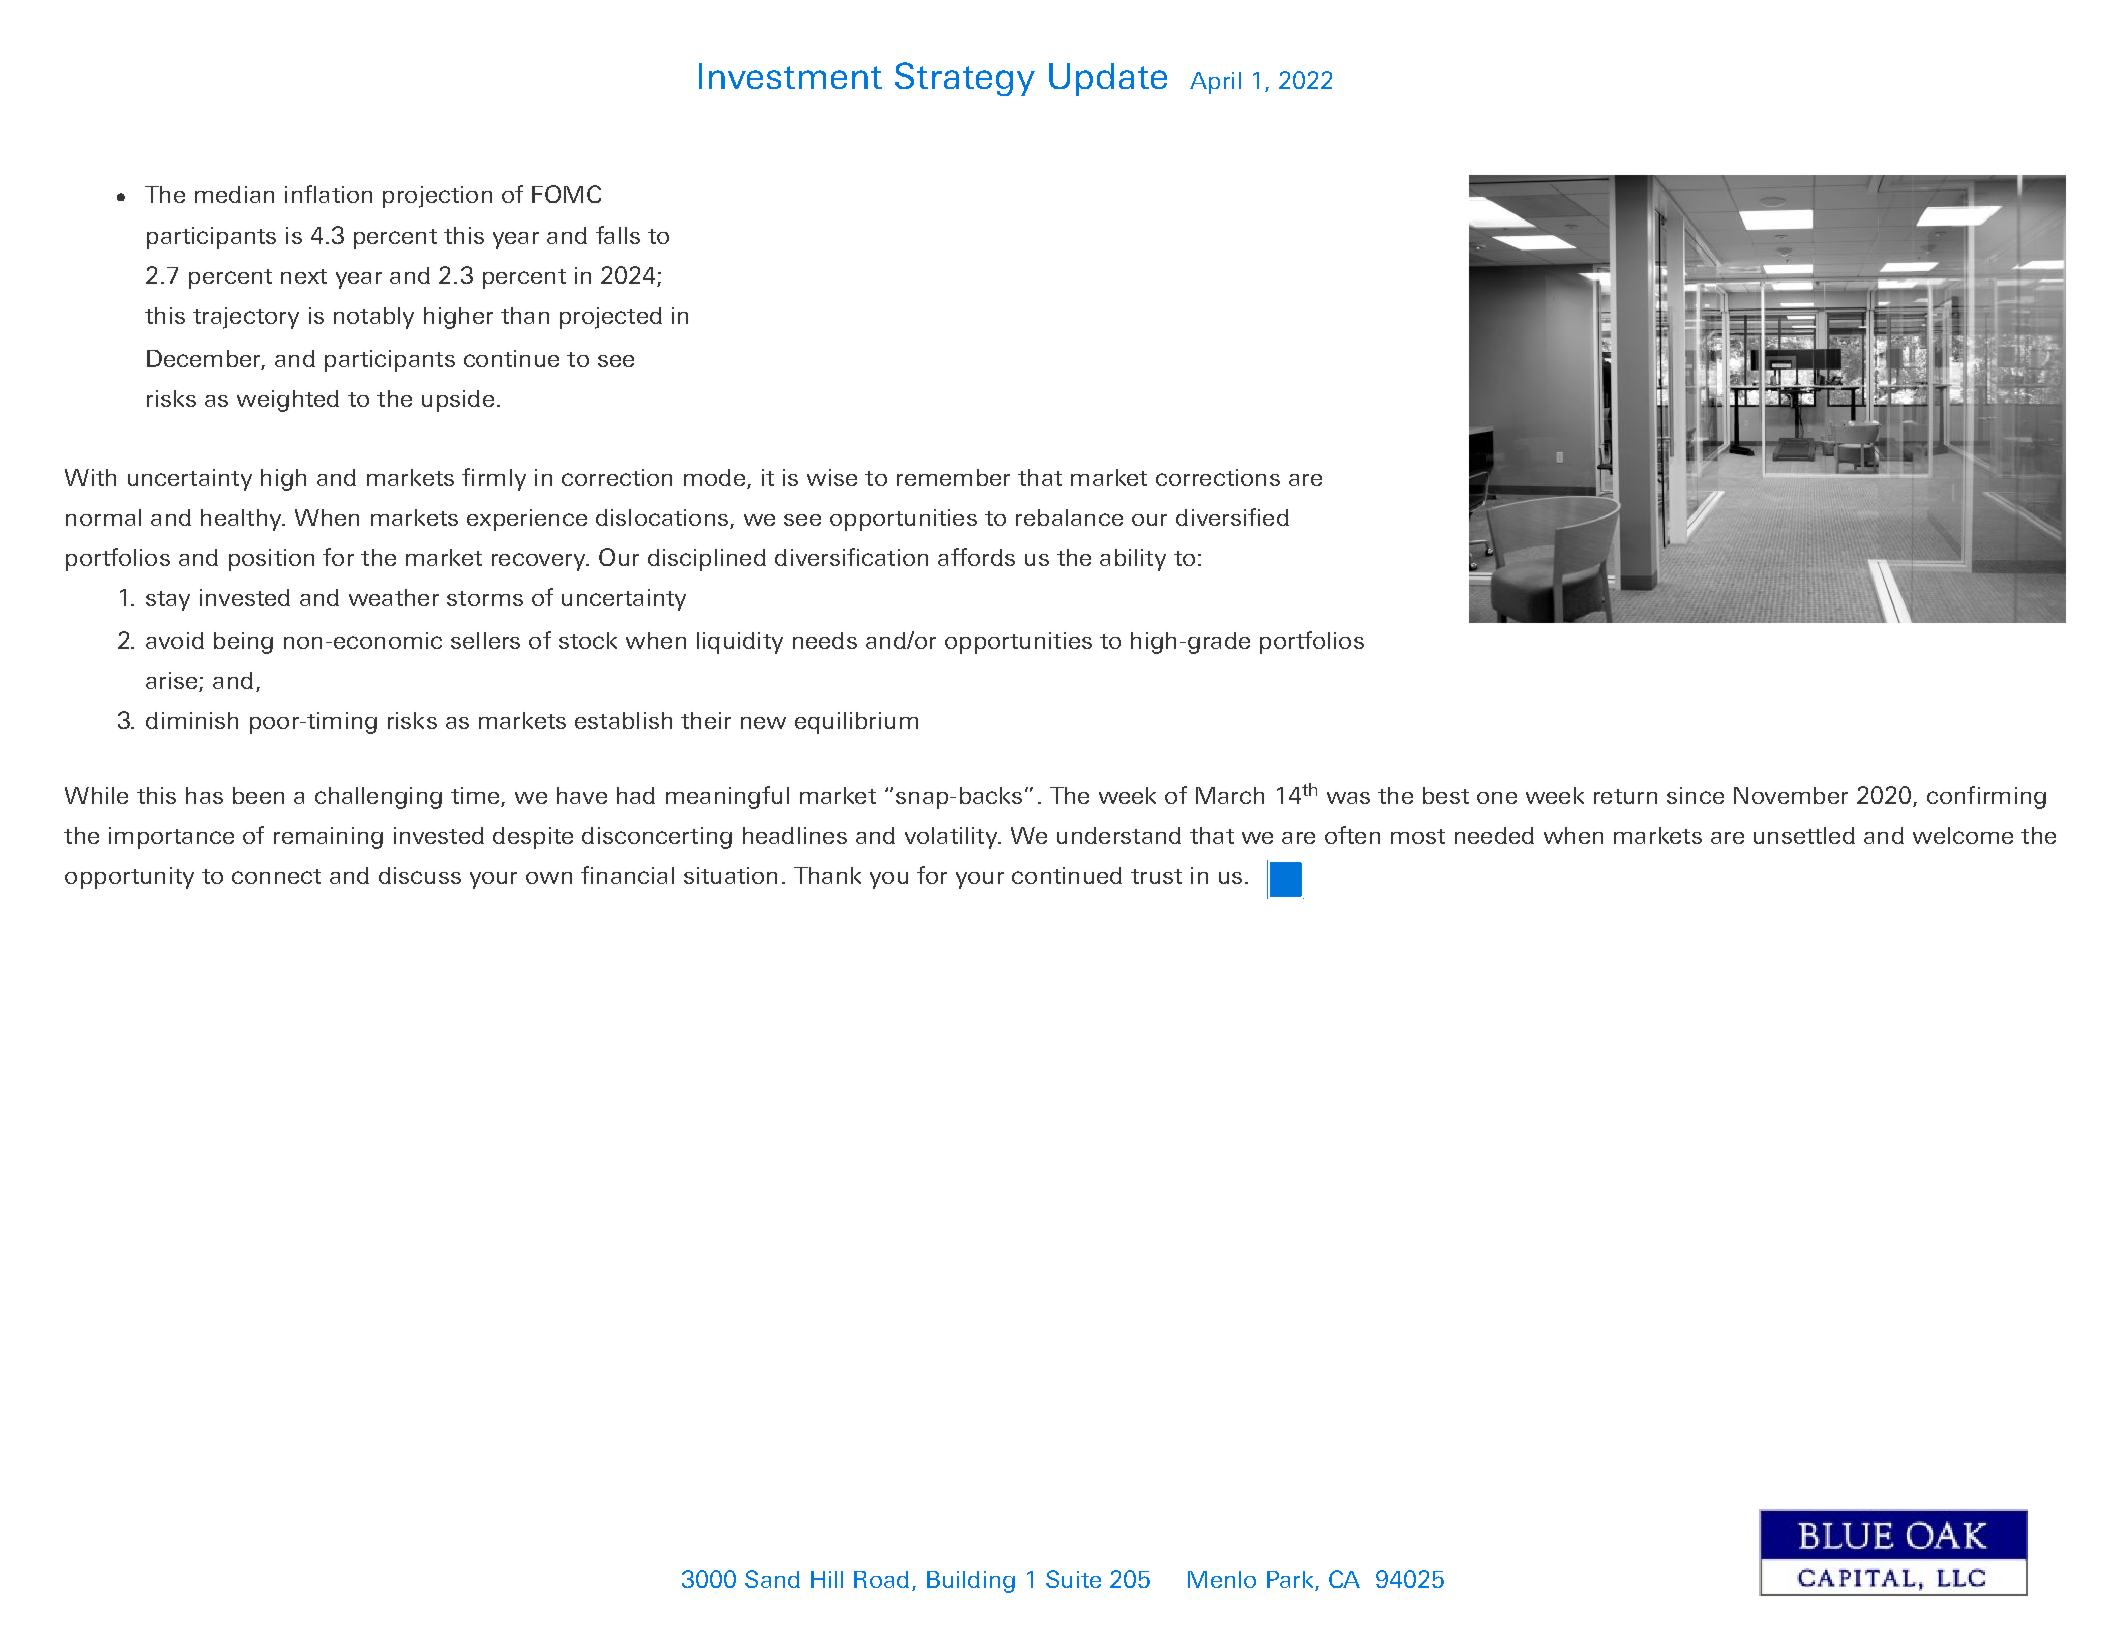 This document has width=2128, height=1644. Describe the element at coordinates (394, 597) in the document. I see `weather` at that location.
